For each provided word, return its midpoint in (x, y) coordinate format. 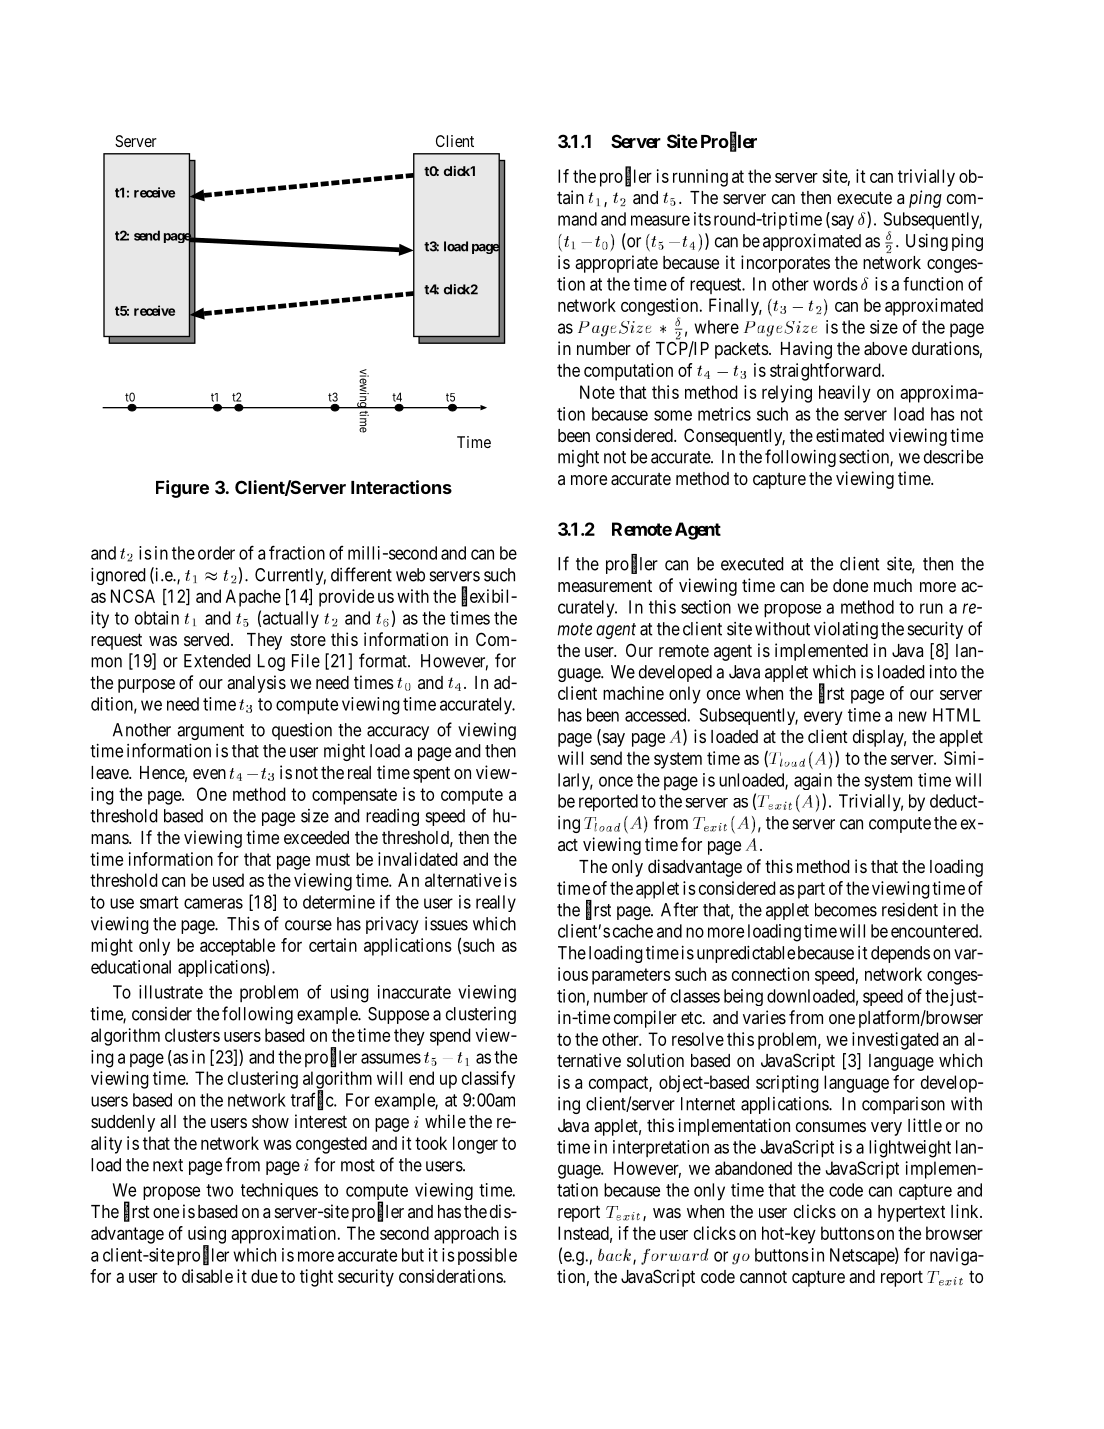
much (893, 585)
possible (487, 1256)
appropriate (616, 264)
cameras (213, 903)
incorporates (785, 264)
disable (207, 1276)
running (700, 178)
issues (446, 924)
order (216, 553)
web (410, 575)
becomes (846, 910)
